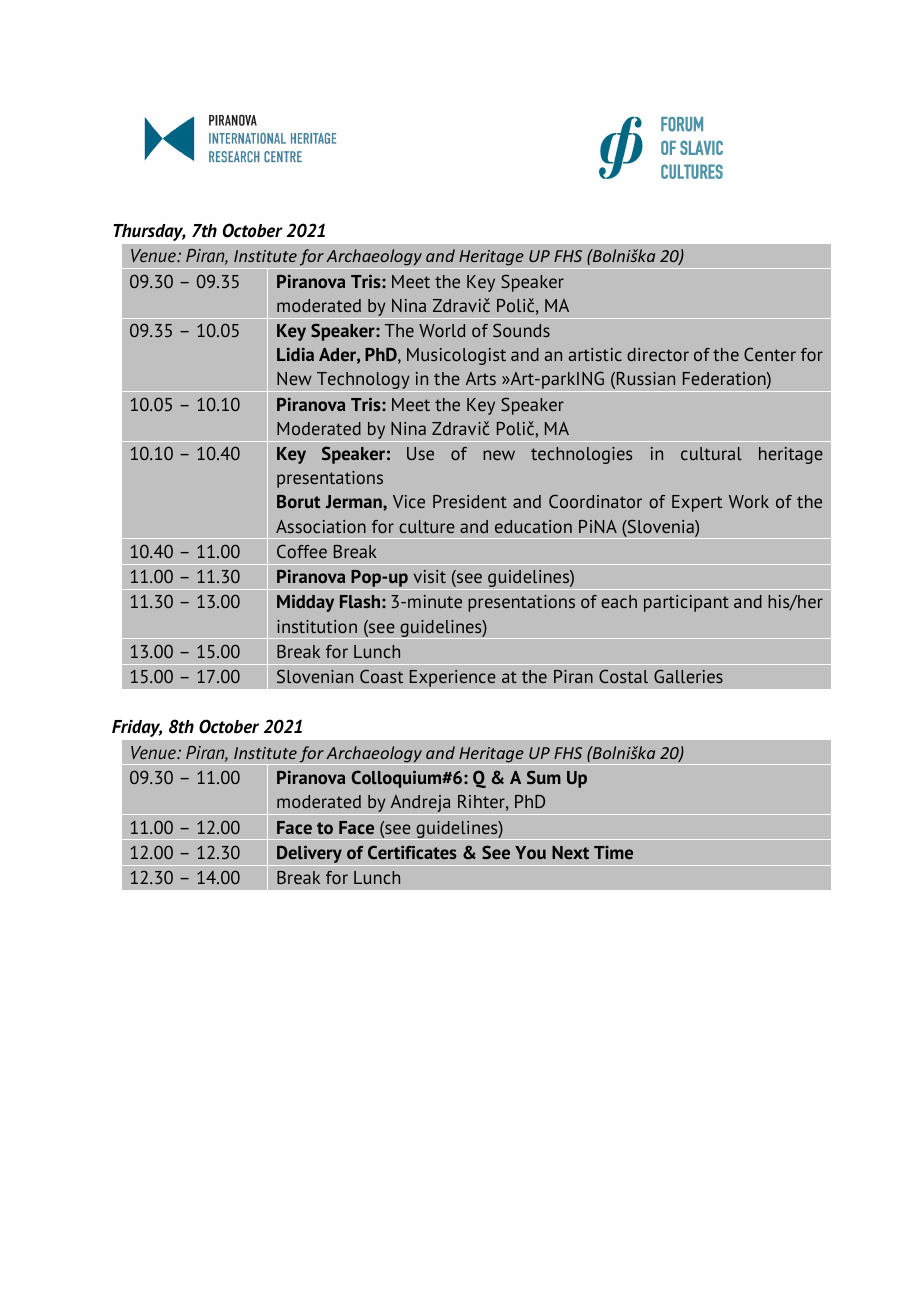  I want to click on Musicologist, so click(456, 356).
